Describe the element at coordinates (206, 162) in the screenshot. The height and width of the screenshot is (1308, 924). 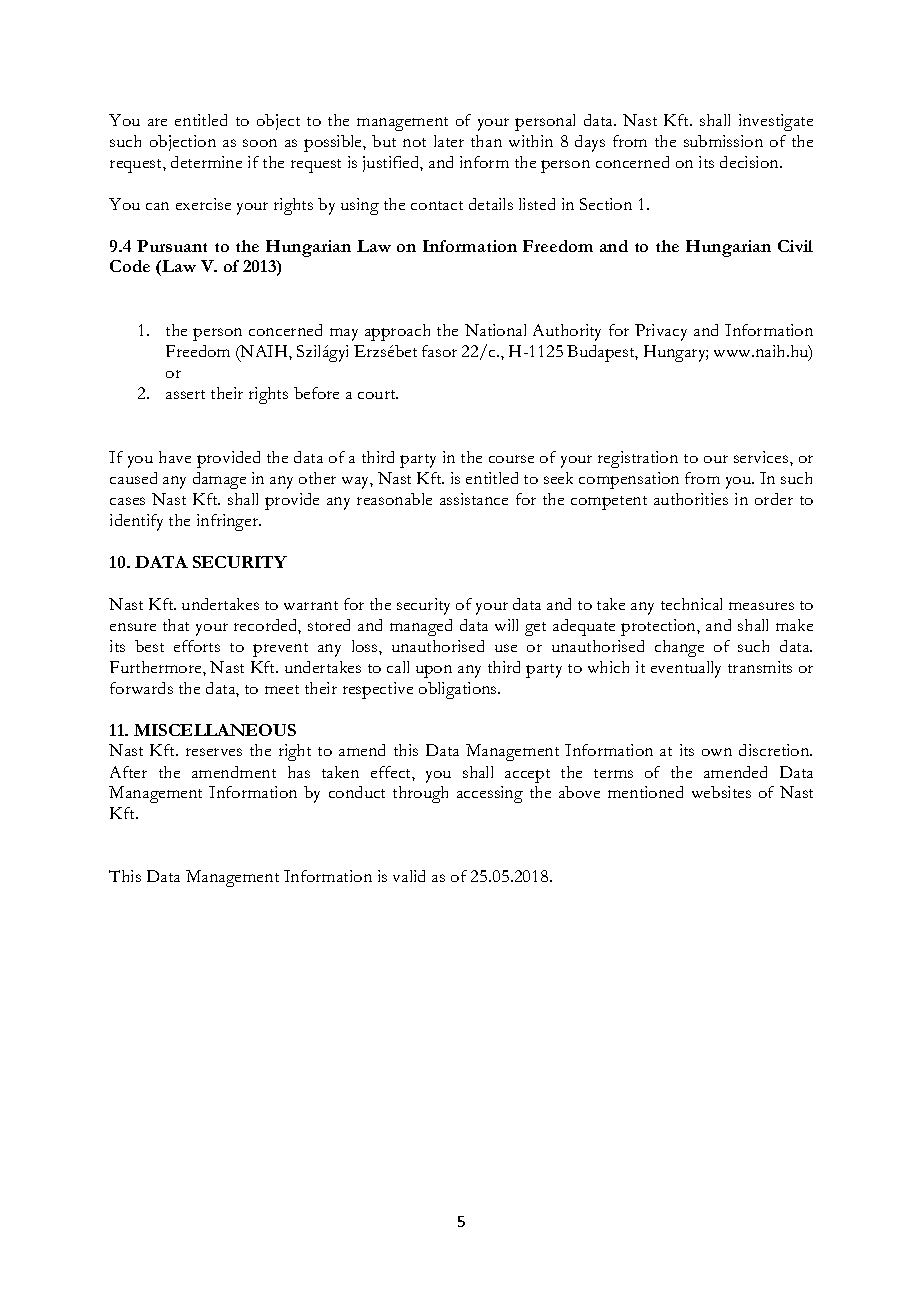
I see `determine` at that location.
